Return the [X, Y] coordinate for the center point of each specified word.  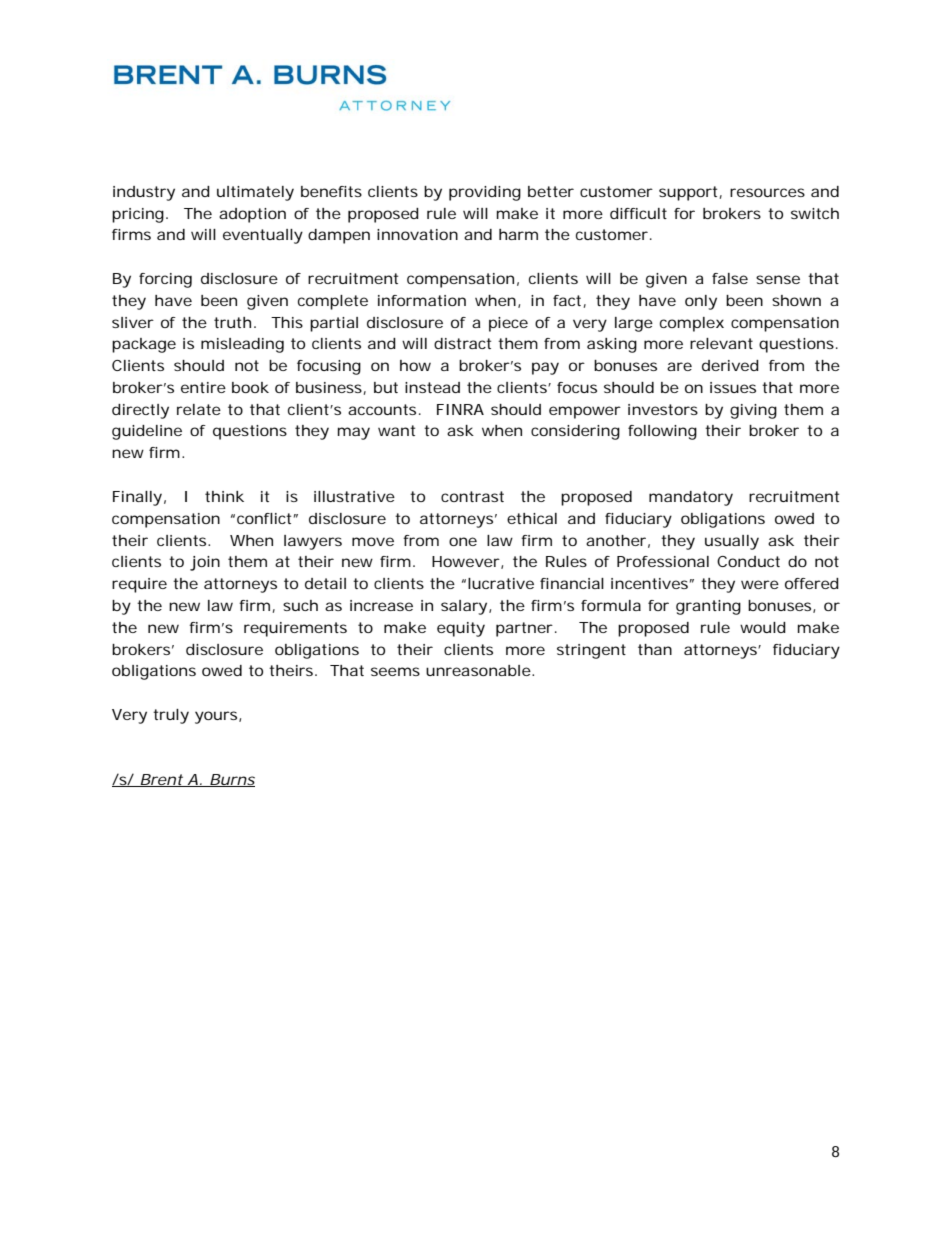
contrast [472, 496]
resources [767, 192]
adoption [252, 215]
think [224, 496]
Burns [231, 780]
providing [485, 193]
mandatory [691, 498]
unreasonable [478, 670]
